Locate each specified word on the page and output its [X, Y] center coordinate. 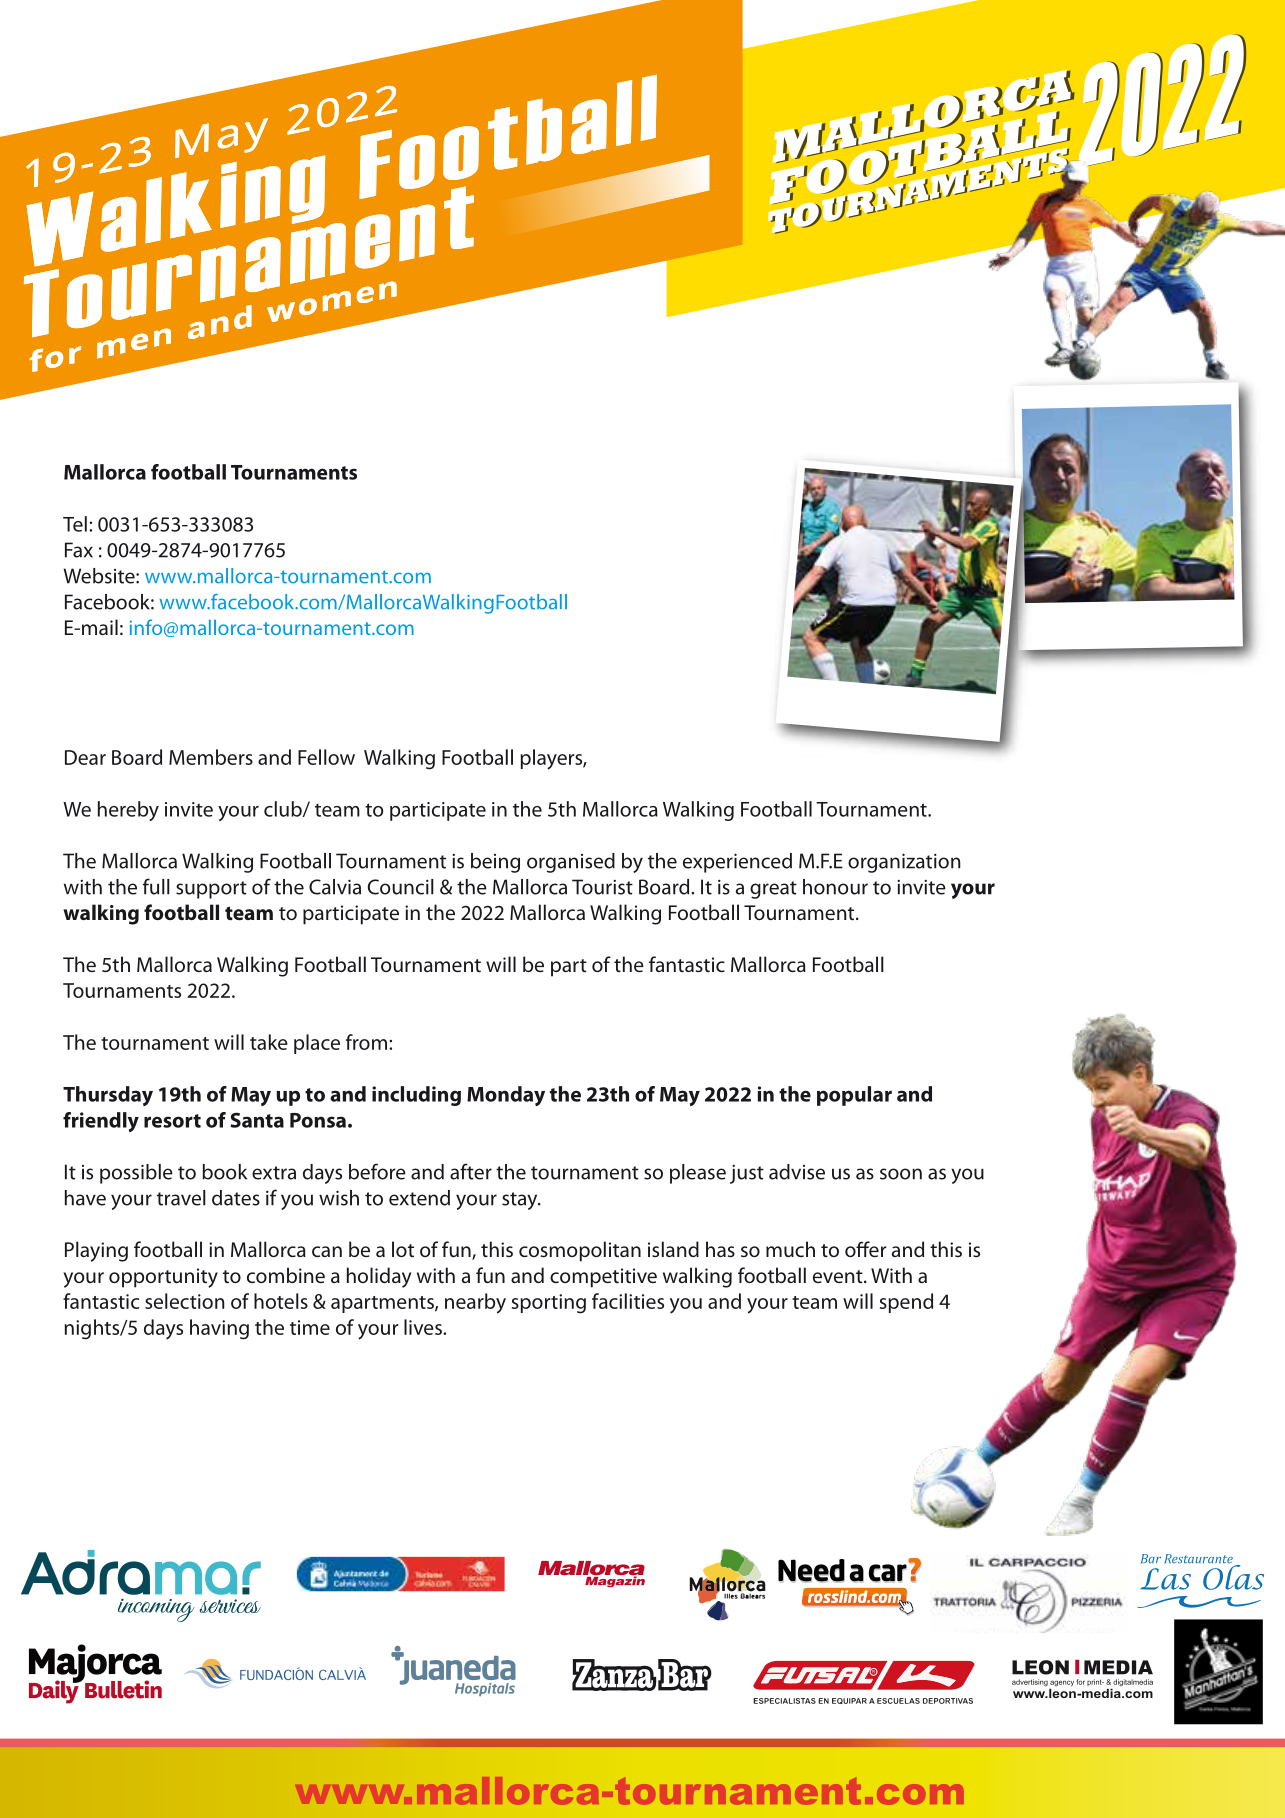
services [230, 1606]
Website [100, 576]
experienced [737, 863]
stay [521, 1201]
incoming [156, 1610]
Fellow [326, 757]
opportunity [163, 1278]
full [156, 886]
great [773, 890]
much [790, 1249]
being [495, 863]
